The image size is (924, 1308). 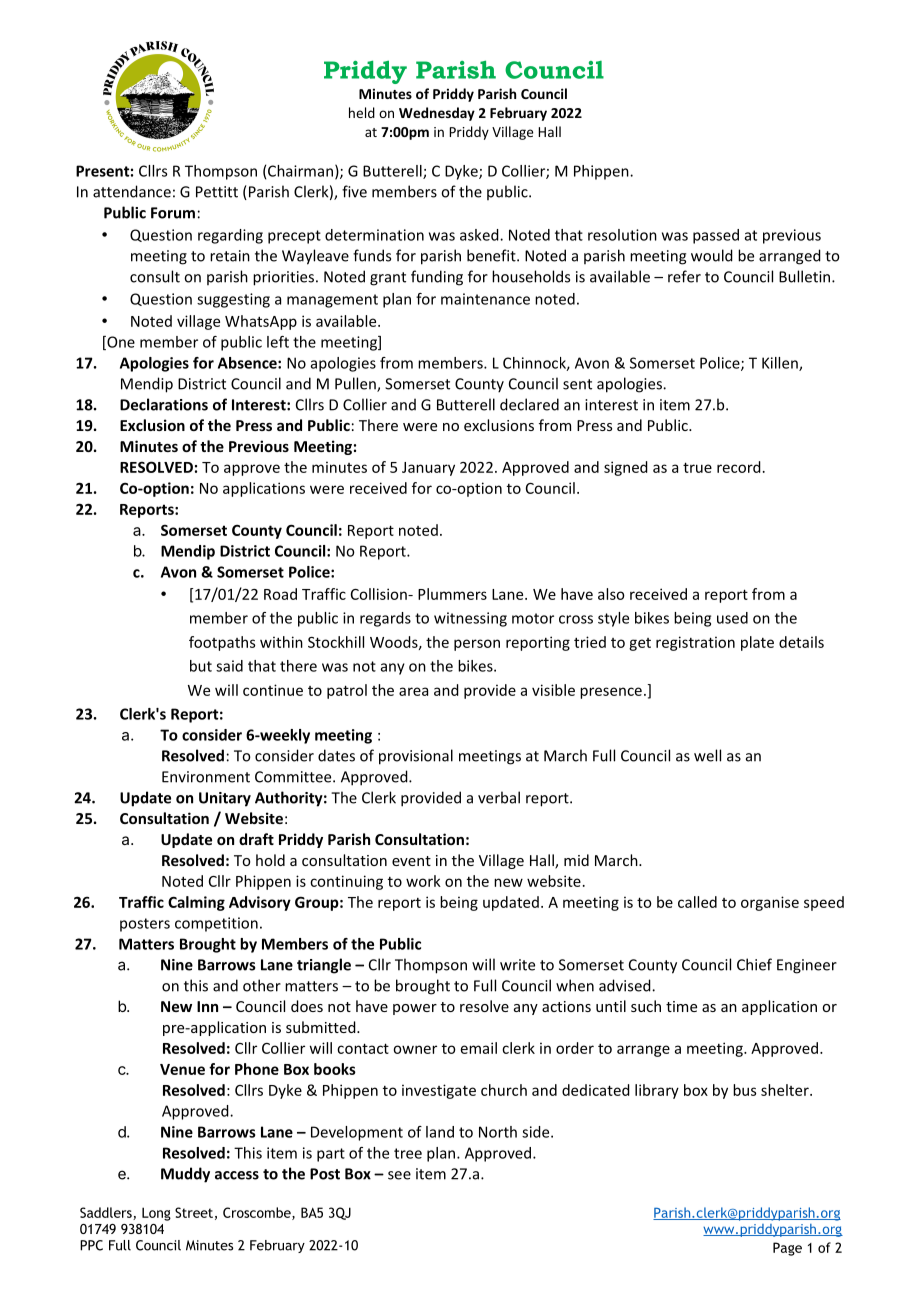 I want to click on Wednesday, so click(x=437, y=114).
